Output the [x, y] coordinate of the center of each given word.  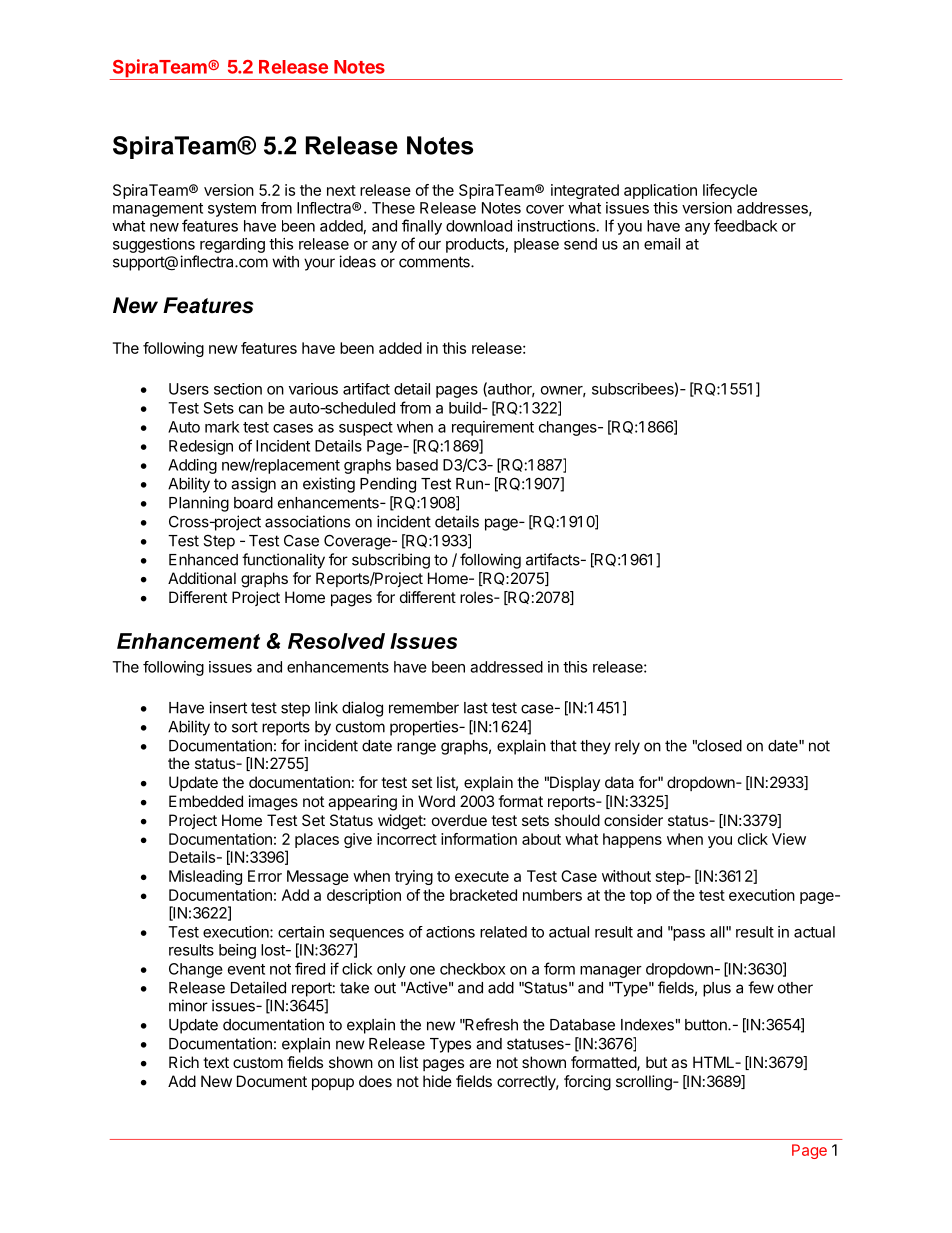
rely [627, 747]
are [480, 1063]
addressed [506, 667]
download [479, 226]
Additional [202, 578]
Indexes [647, 1025]
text [216, 1062]
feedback [746, 225]
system [232, 210]
